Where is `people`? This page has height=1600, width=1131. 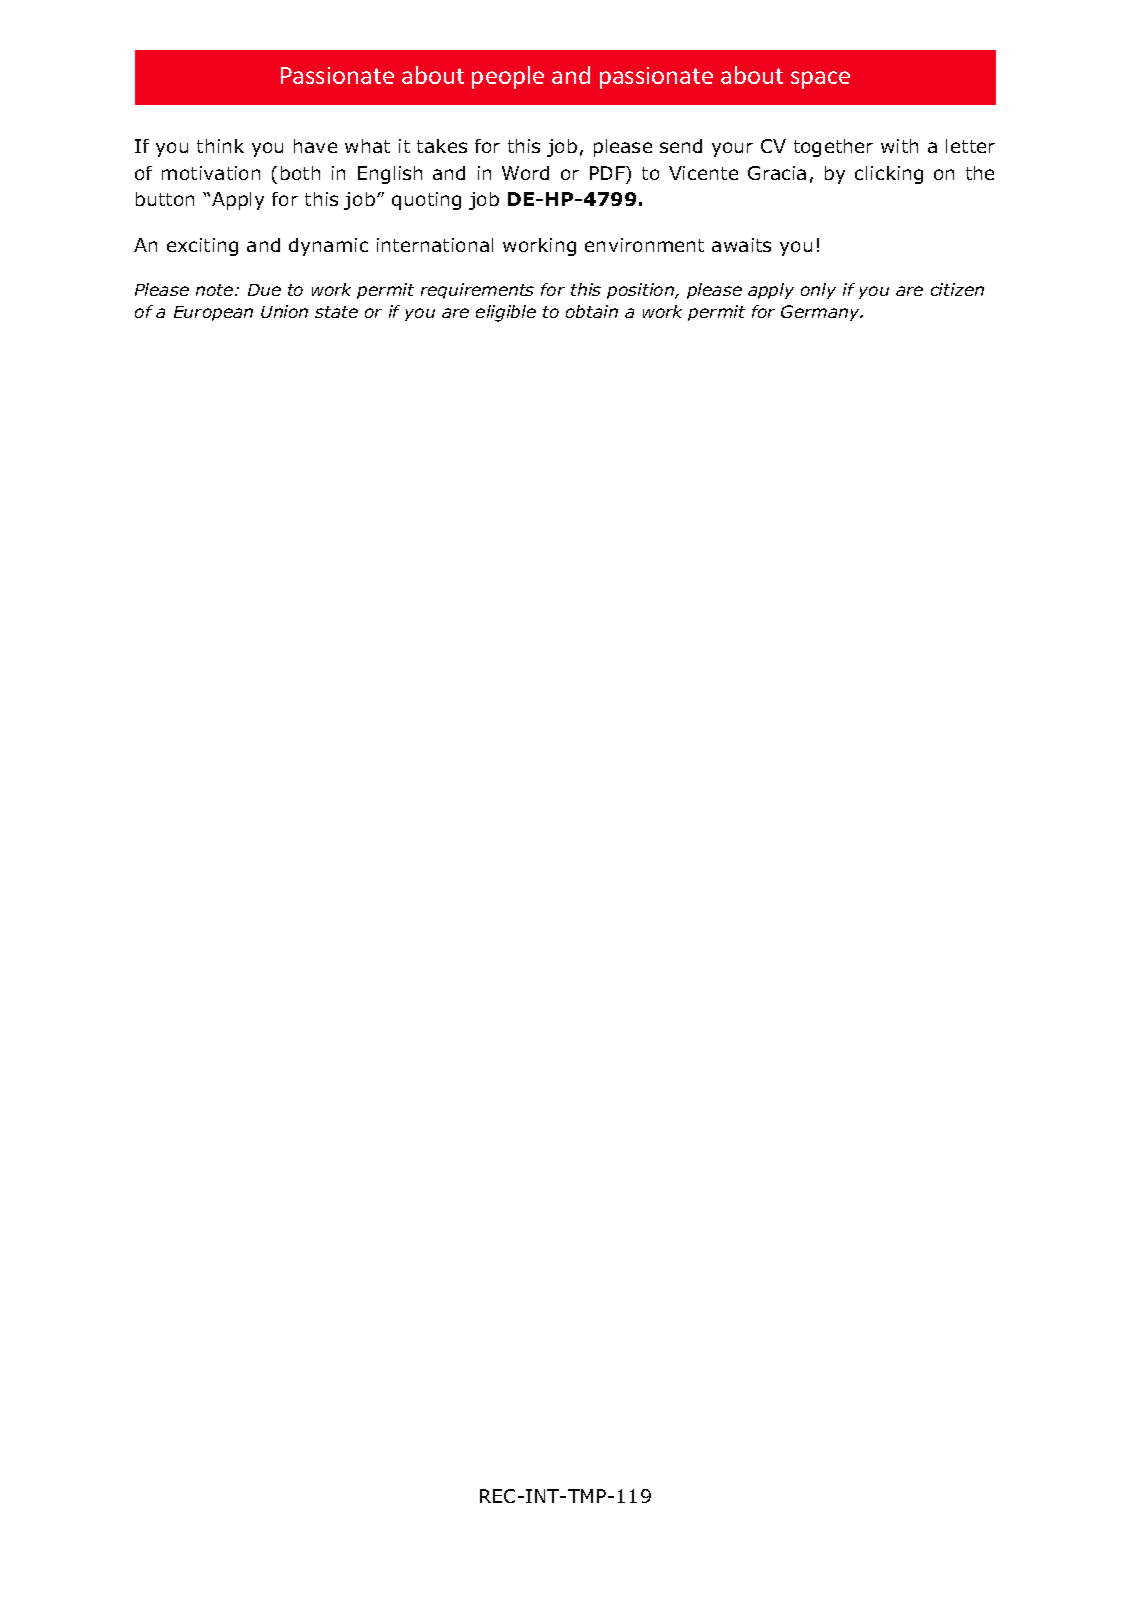 people is located at coordinates (508, 77).
